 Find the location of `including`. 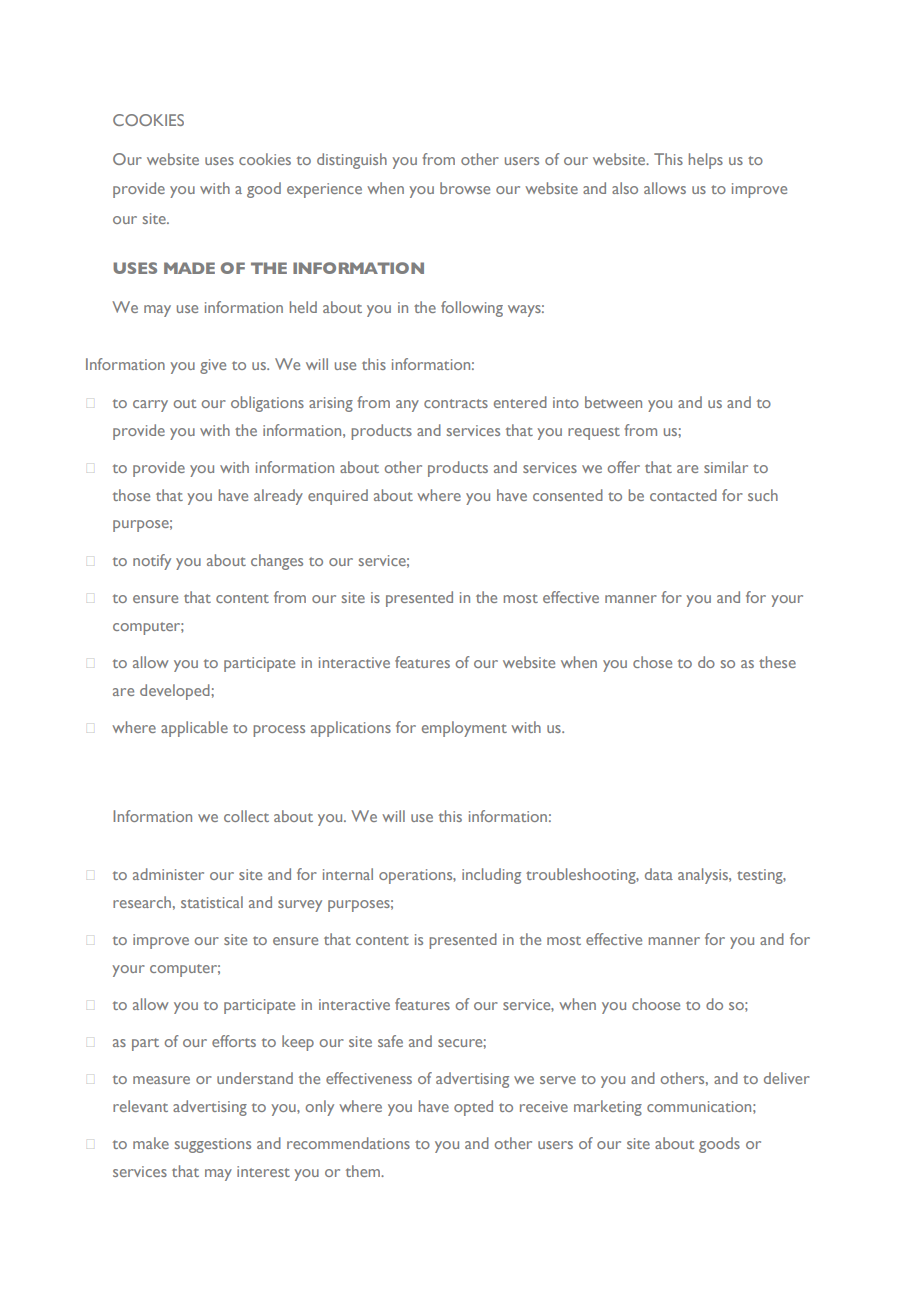

including is located at coordinates (491, 876).
